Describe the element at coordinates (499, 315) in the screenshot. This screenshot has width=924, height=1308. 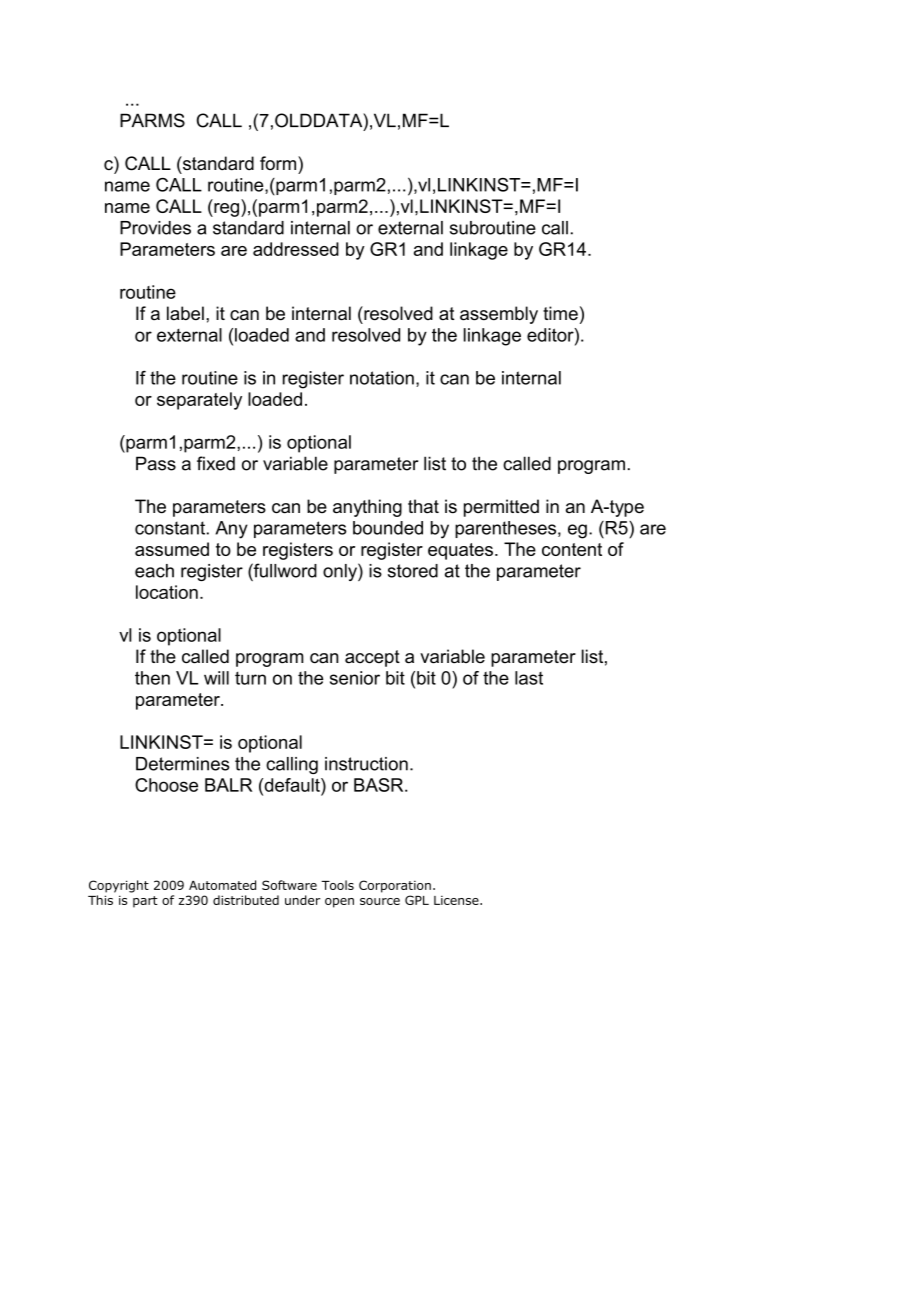
I see `assembly` at that location.
